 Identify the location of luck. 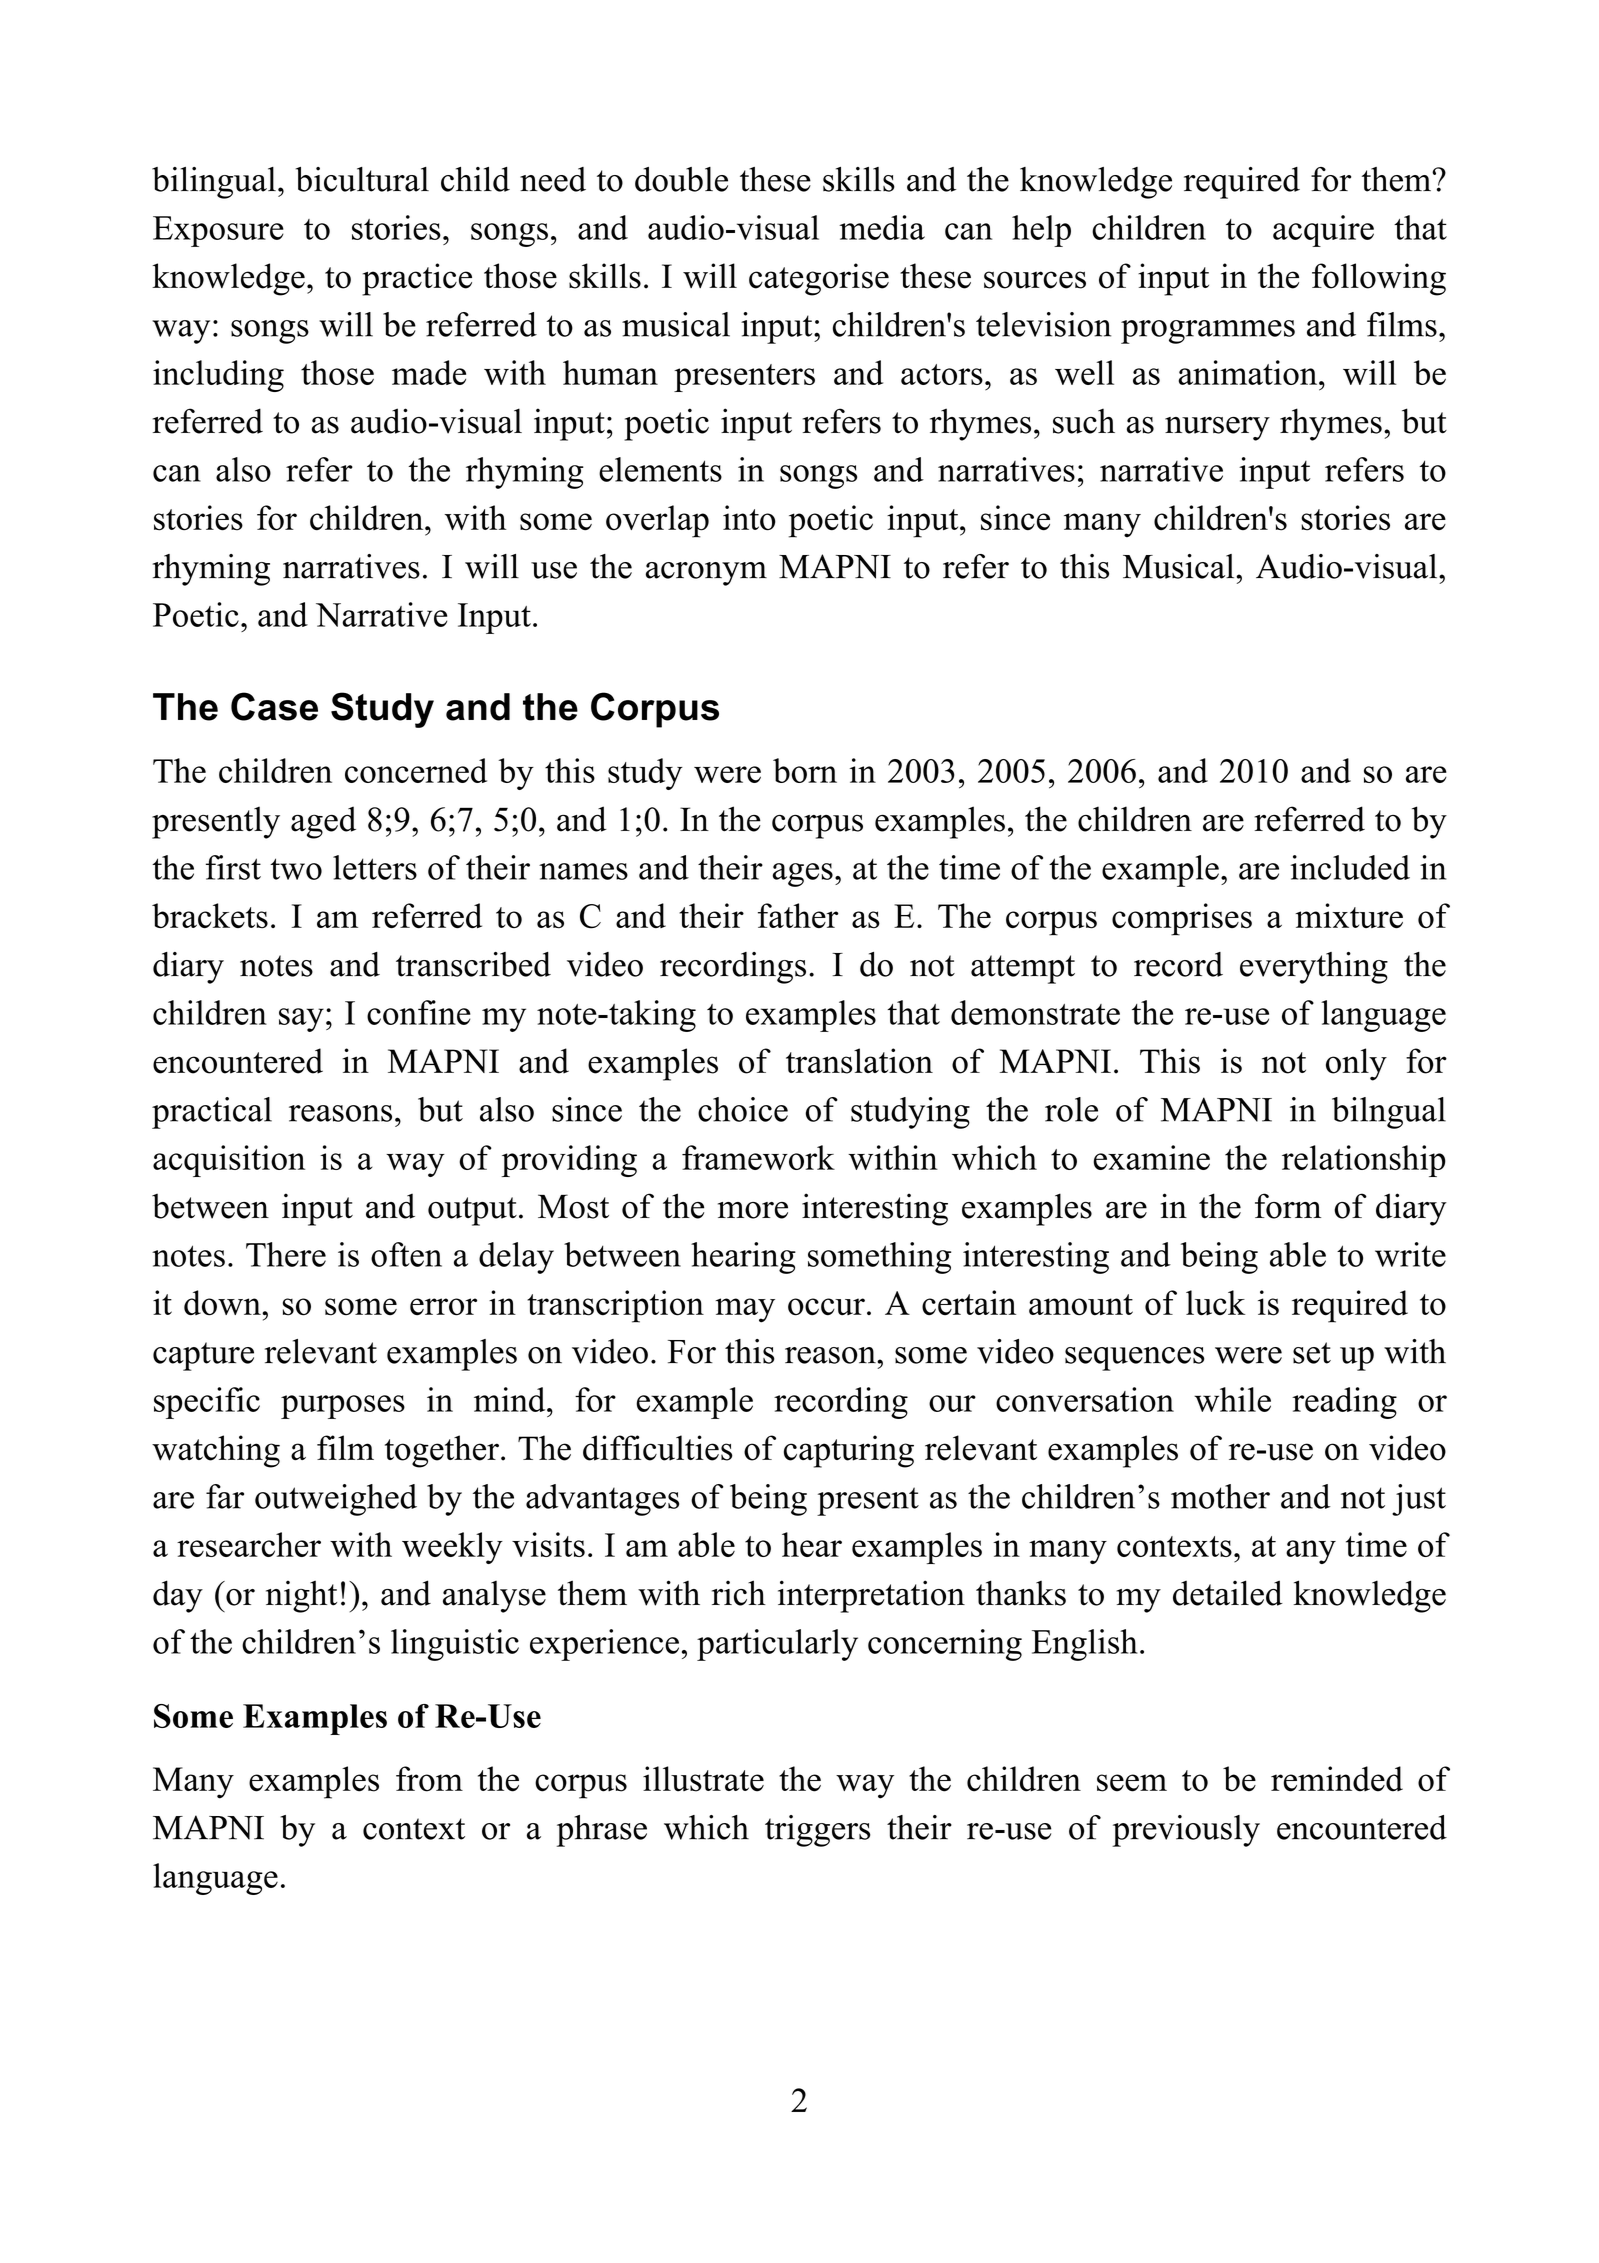
(1215, 1303).
